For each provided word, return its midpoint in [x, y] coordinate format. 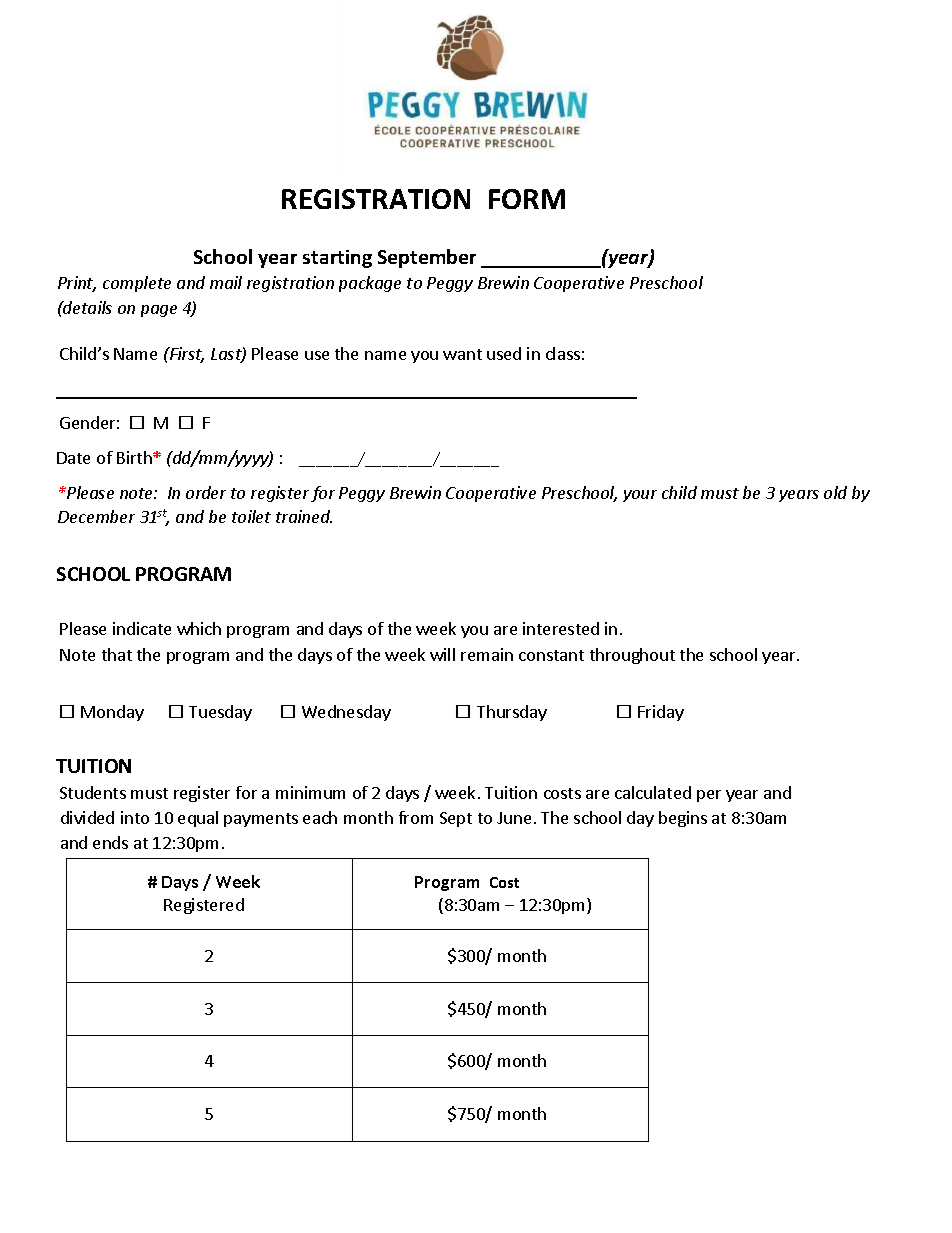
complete [137, 284]
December [96, 516]
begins [683, 819]
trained [304, 516]
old [835, 492]
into [135, 817]
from [416, 817]
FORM [527, 199]
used [504, 353]
